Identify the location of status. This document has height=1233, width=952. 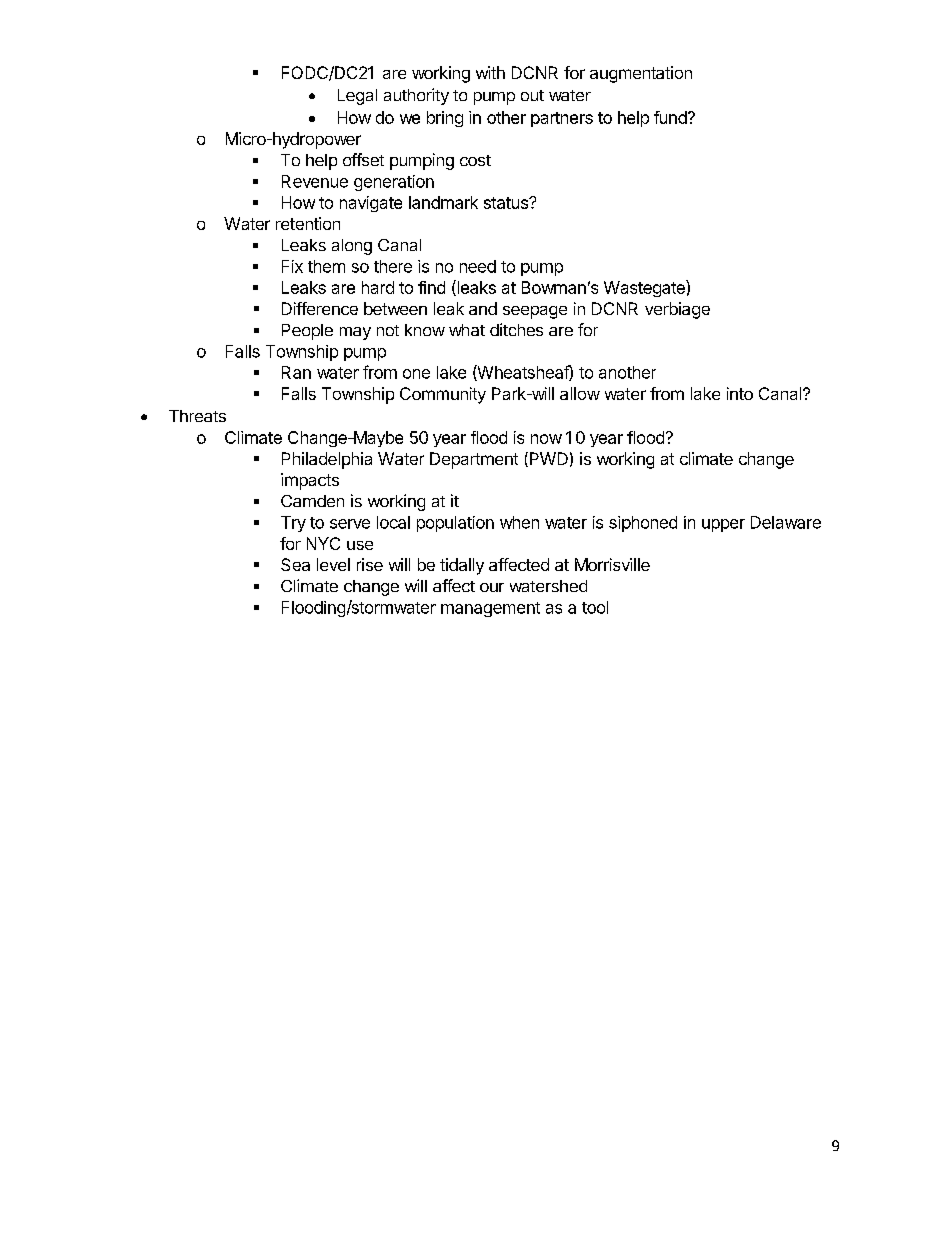
(507, 203).
